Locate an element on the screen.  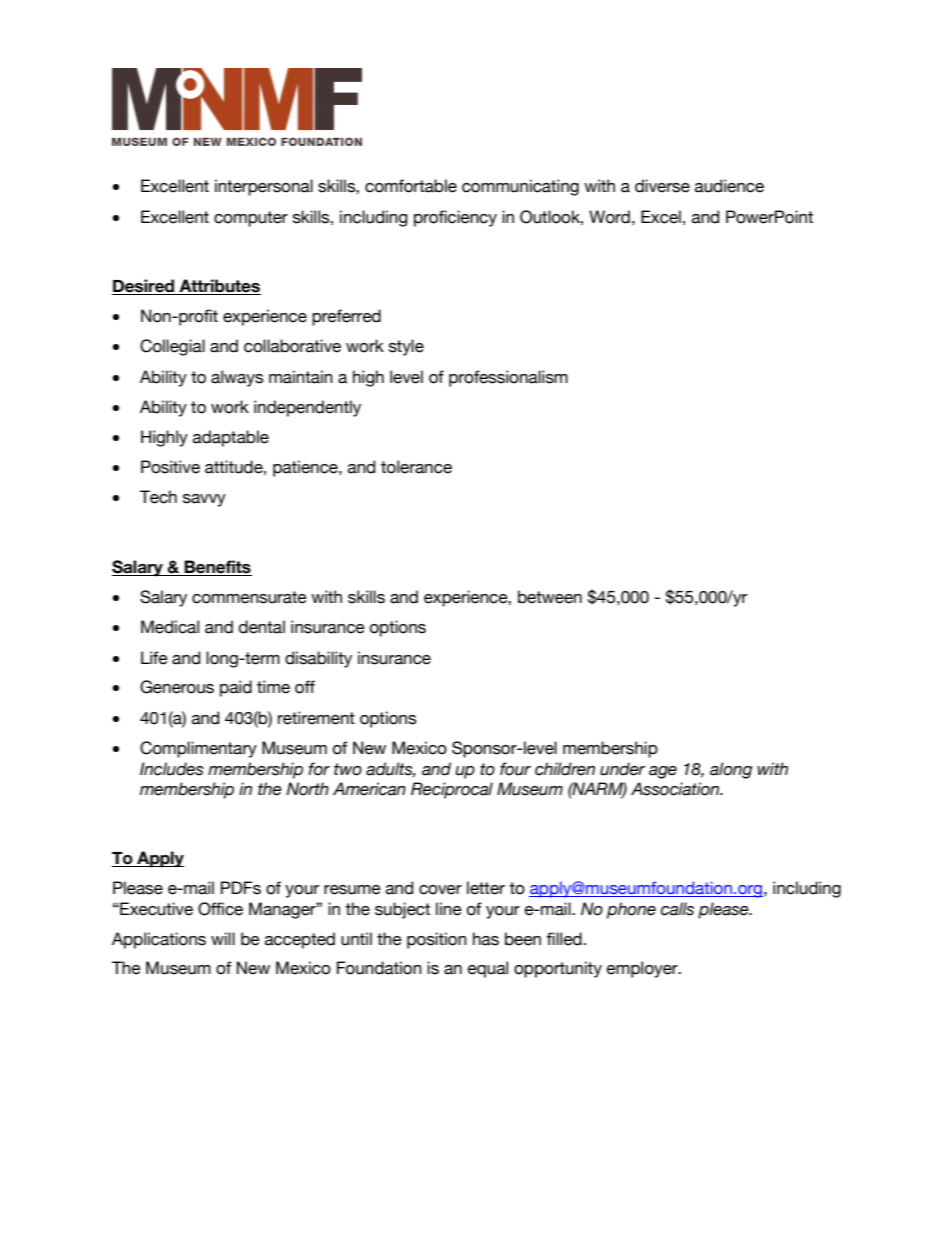
employer is located at coordinates (643, 969).
